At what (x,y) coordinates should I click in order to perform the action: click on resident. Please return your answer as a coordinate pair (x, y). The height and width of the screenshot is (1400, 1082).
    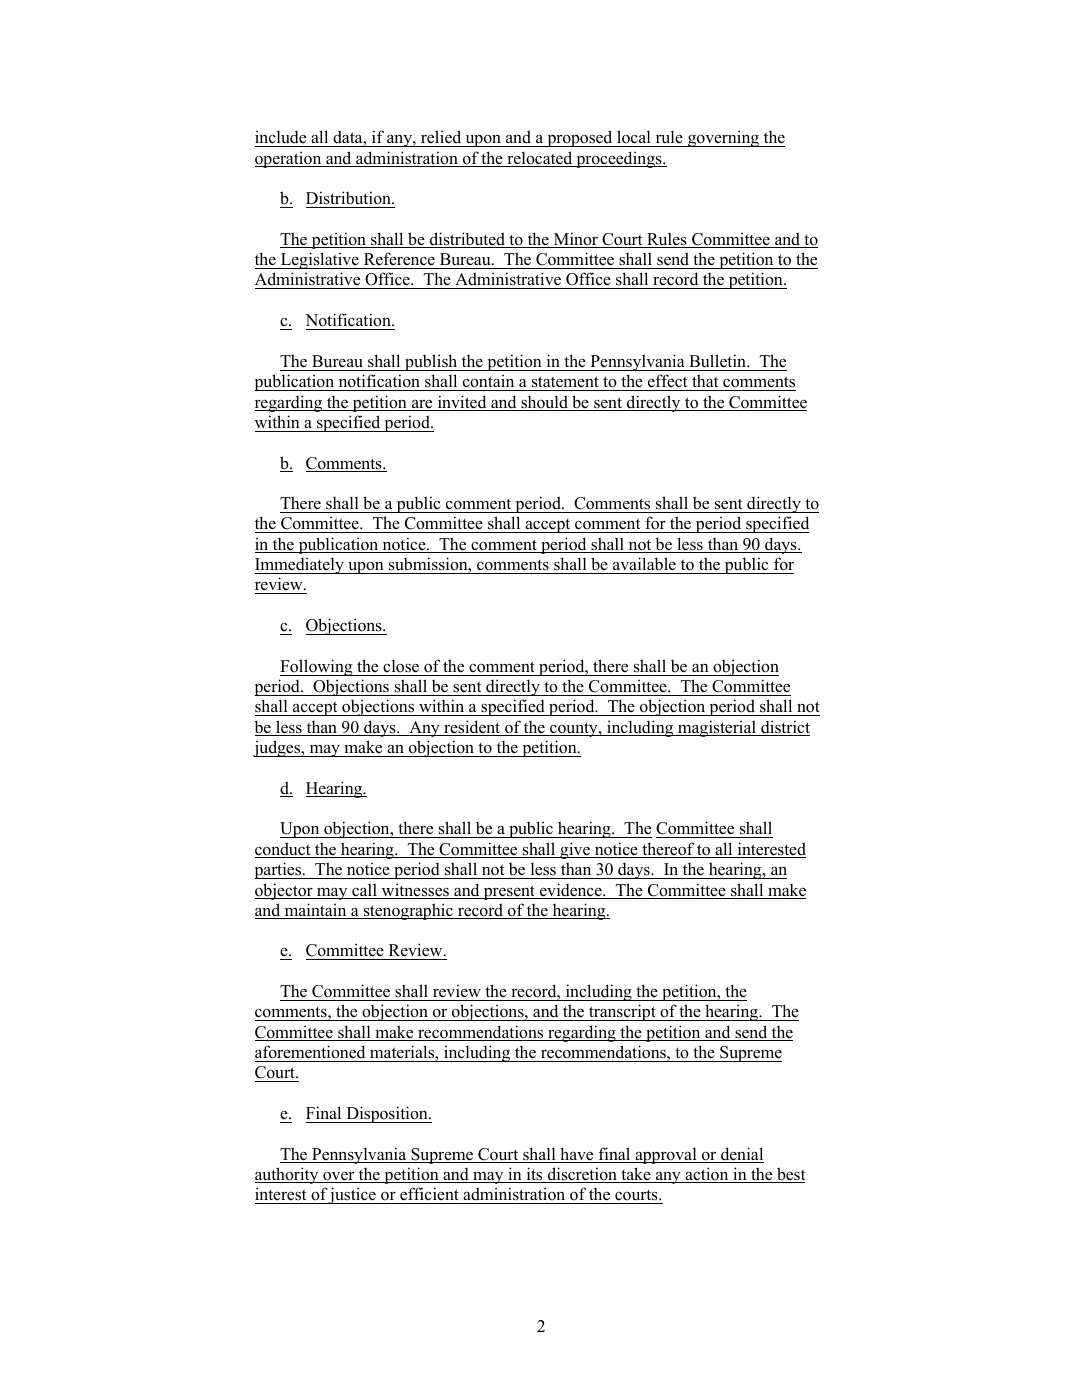
    Looking at the image, I should click on (472, 728).
